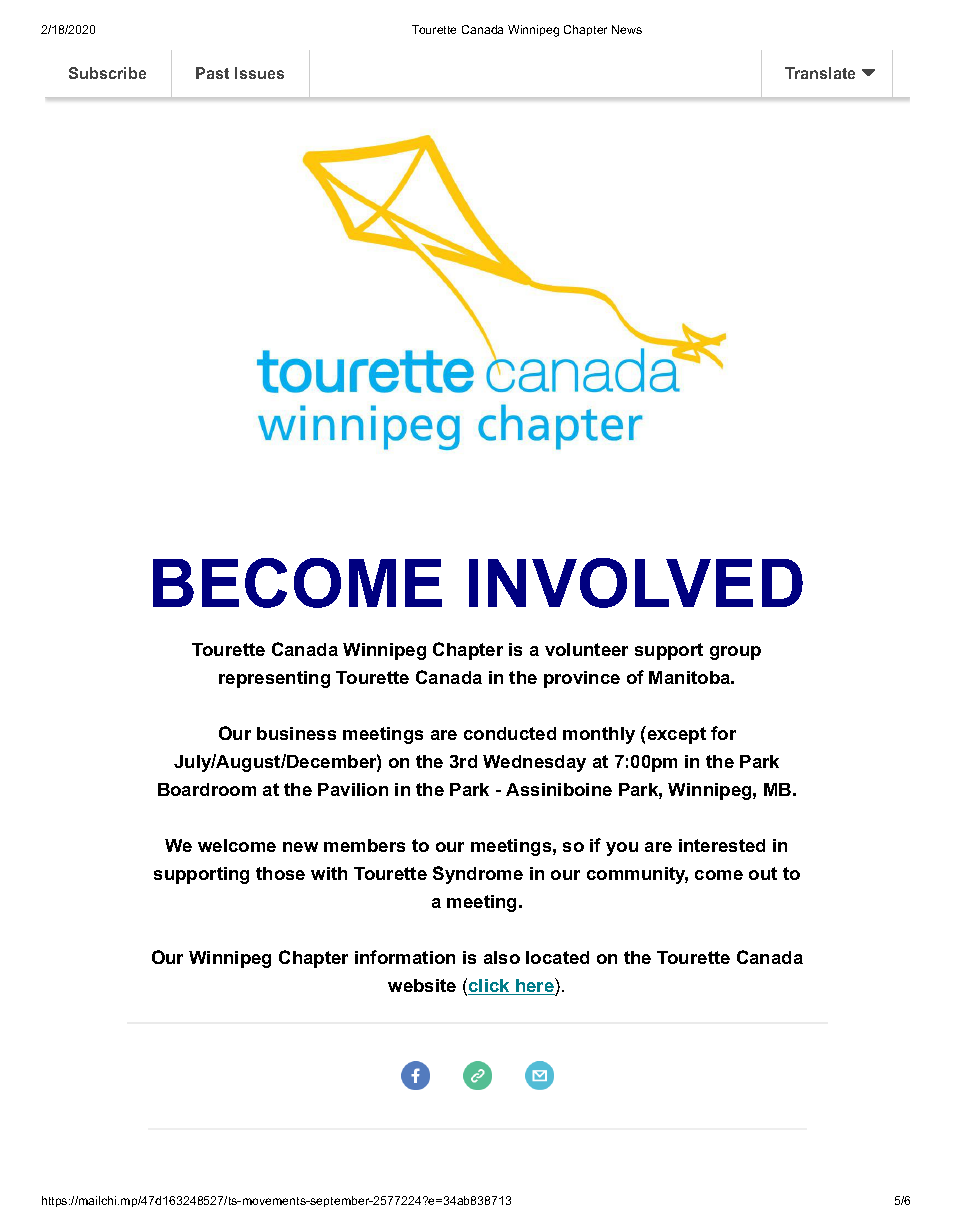 Image resolution: width=953 pixels, height=1232 pixels. What do you see at coordinates (259, 73) in the screenshot?
I see `Issues` at bounding box center [259, 73].
